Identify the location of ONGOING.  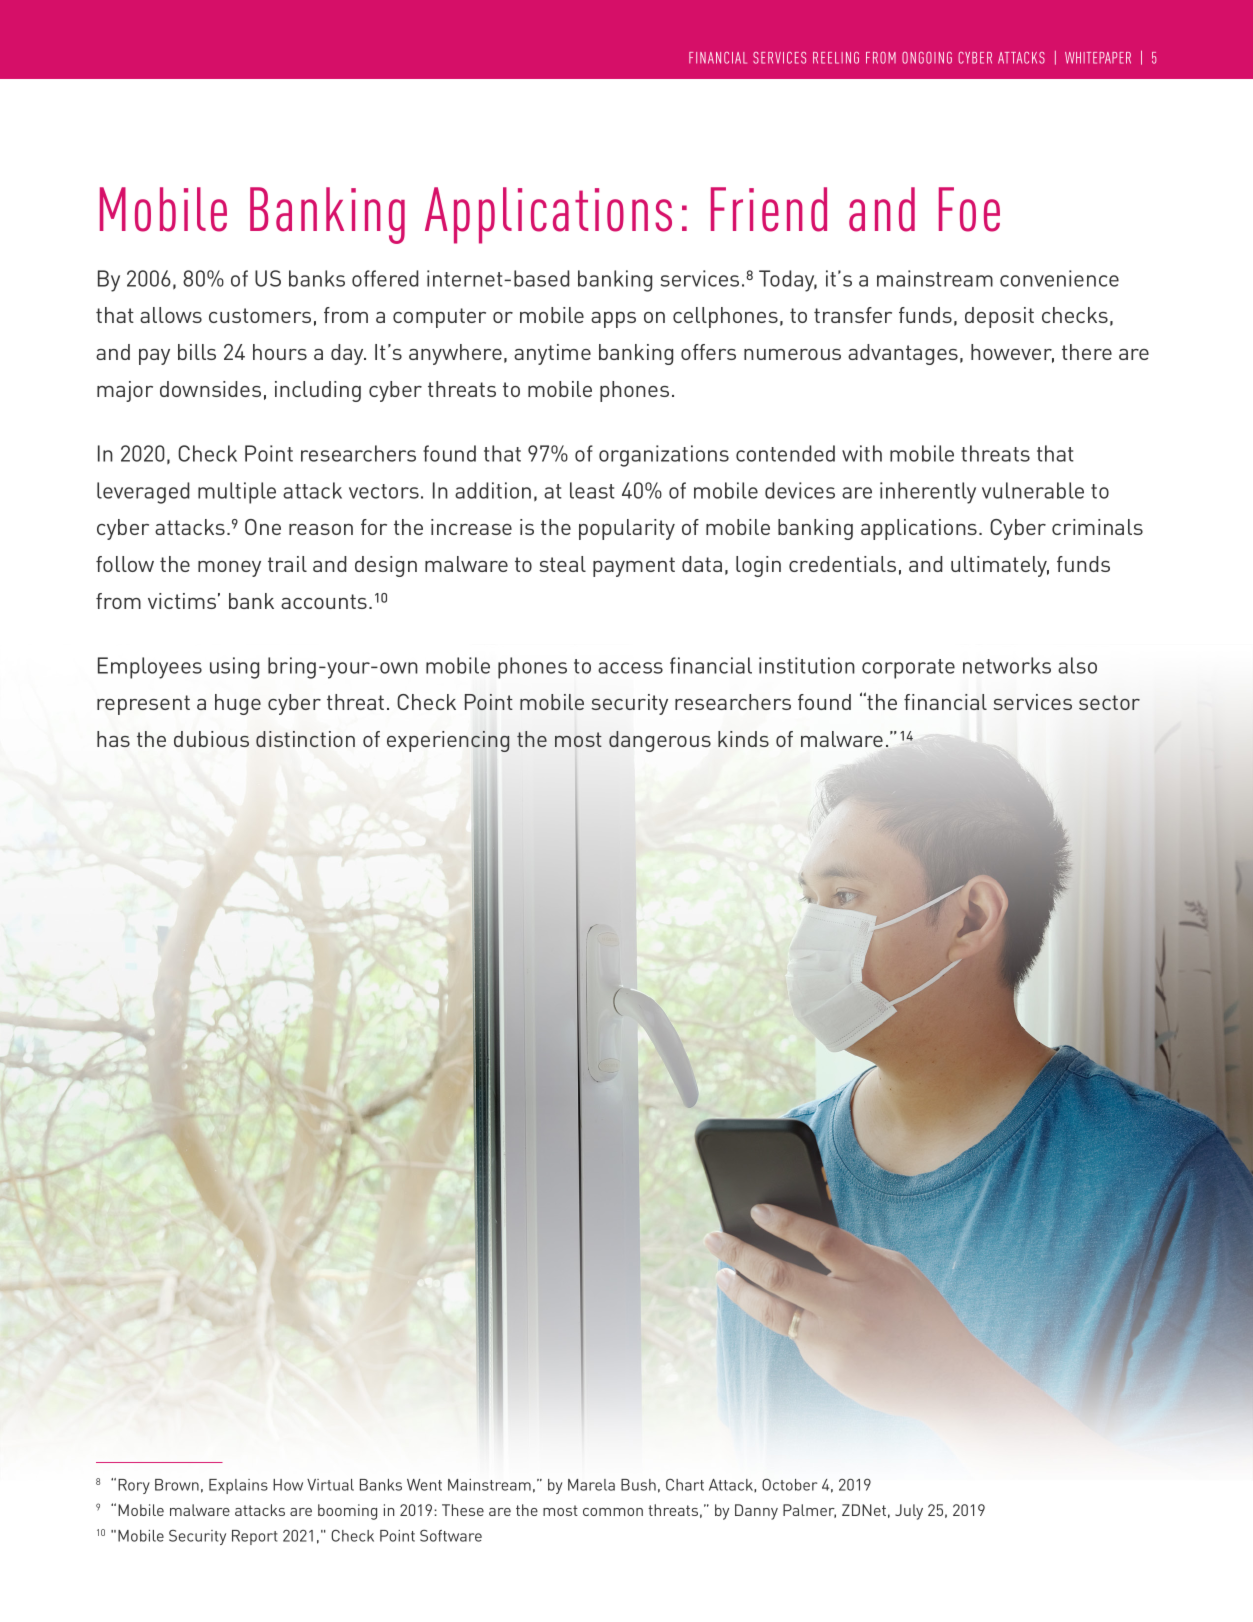
(927, 58).
